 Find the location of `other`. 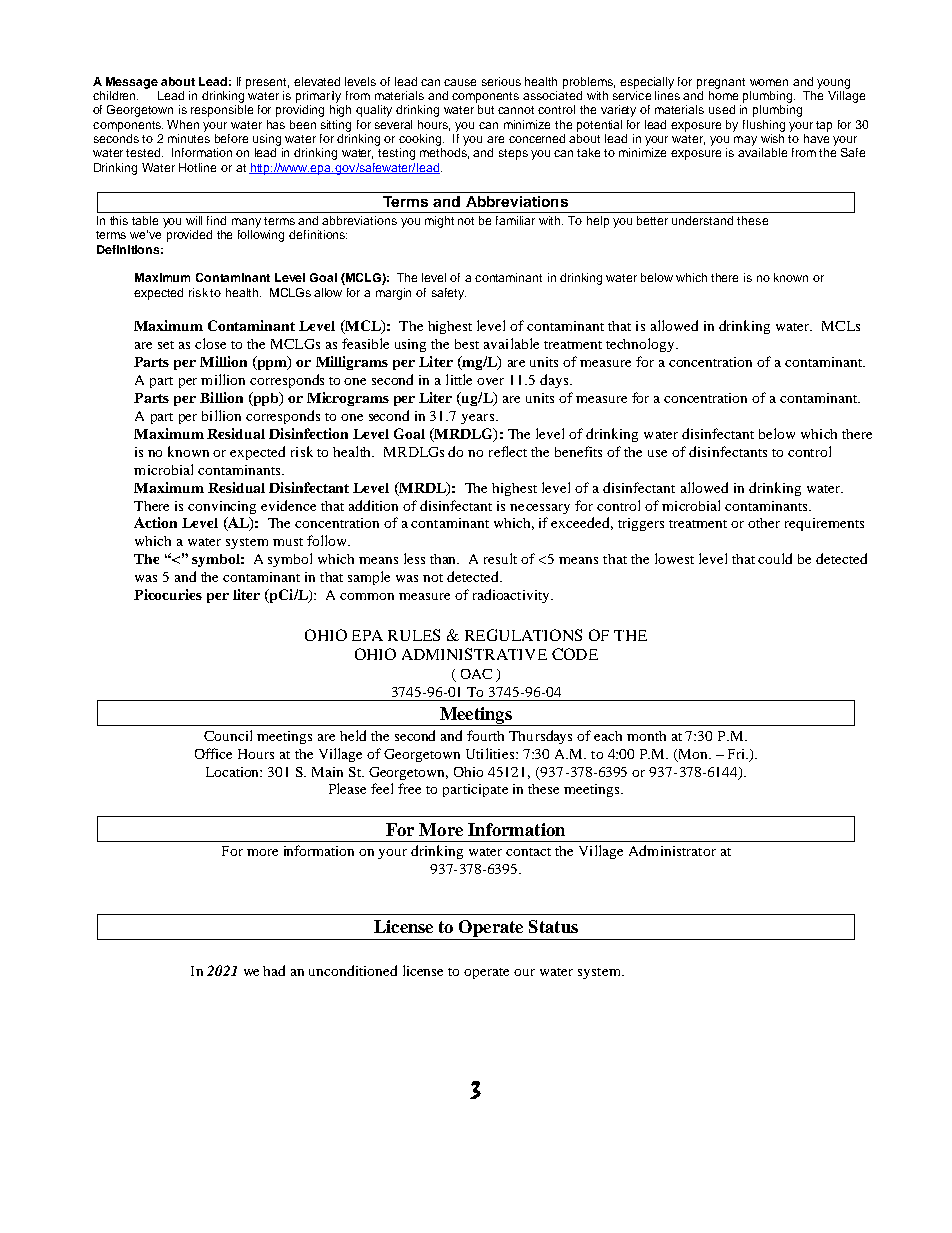

other is located at coordinates (764, 523).
